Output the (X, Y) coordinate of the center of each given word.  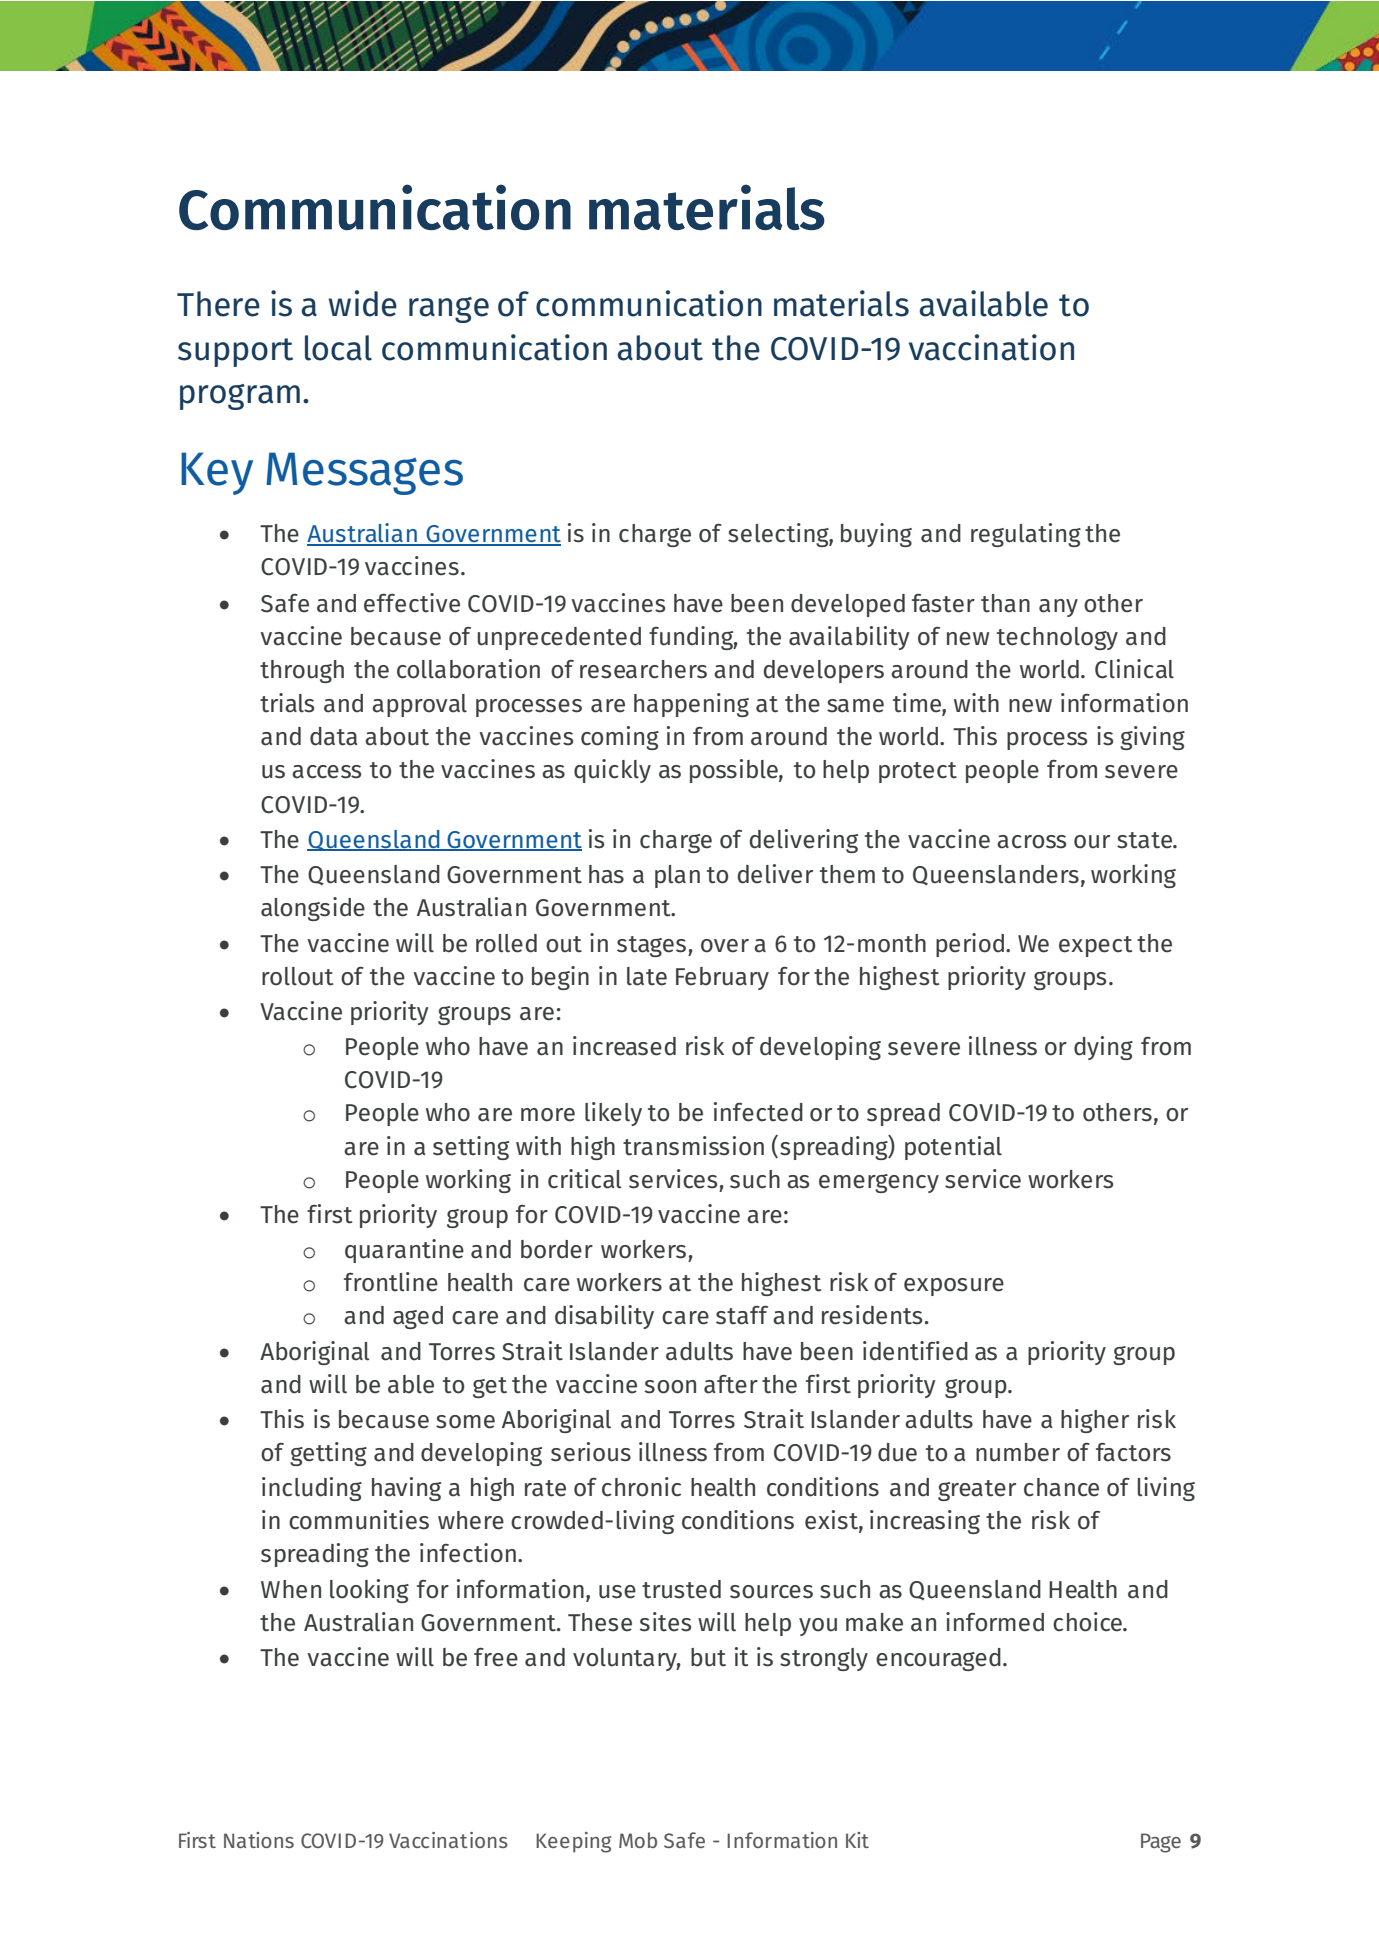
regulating (1026, 535)
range (449, 310)
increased (624, 1046)
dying (1103, 1048)
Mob (638, 1840)
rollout (298, 976)
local (338, 348)
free (496, 1657)
